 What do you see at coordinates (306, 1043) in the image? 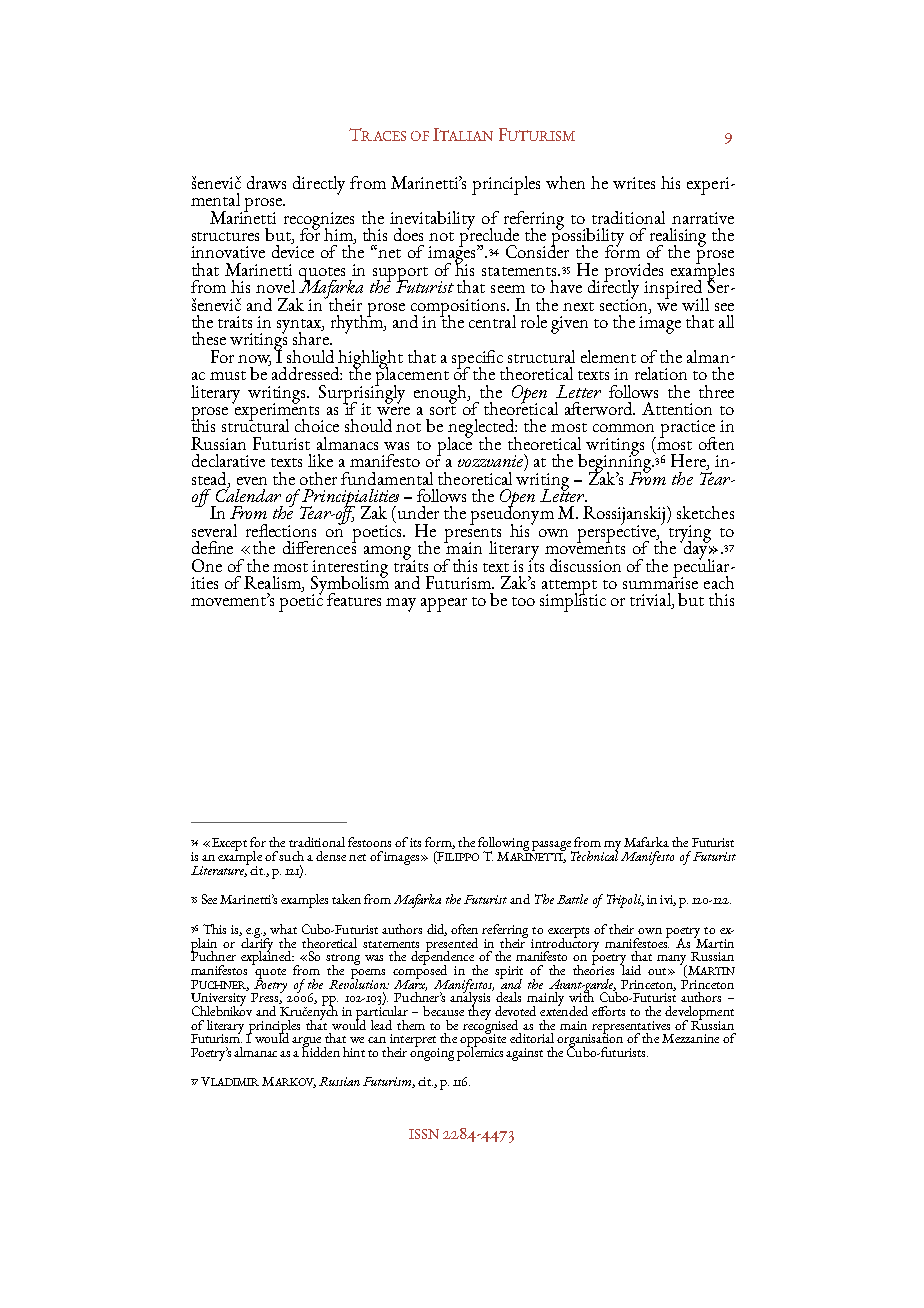
I see `argue` at bounding box center [306, 1043].
